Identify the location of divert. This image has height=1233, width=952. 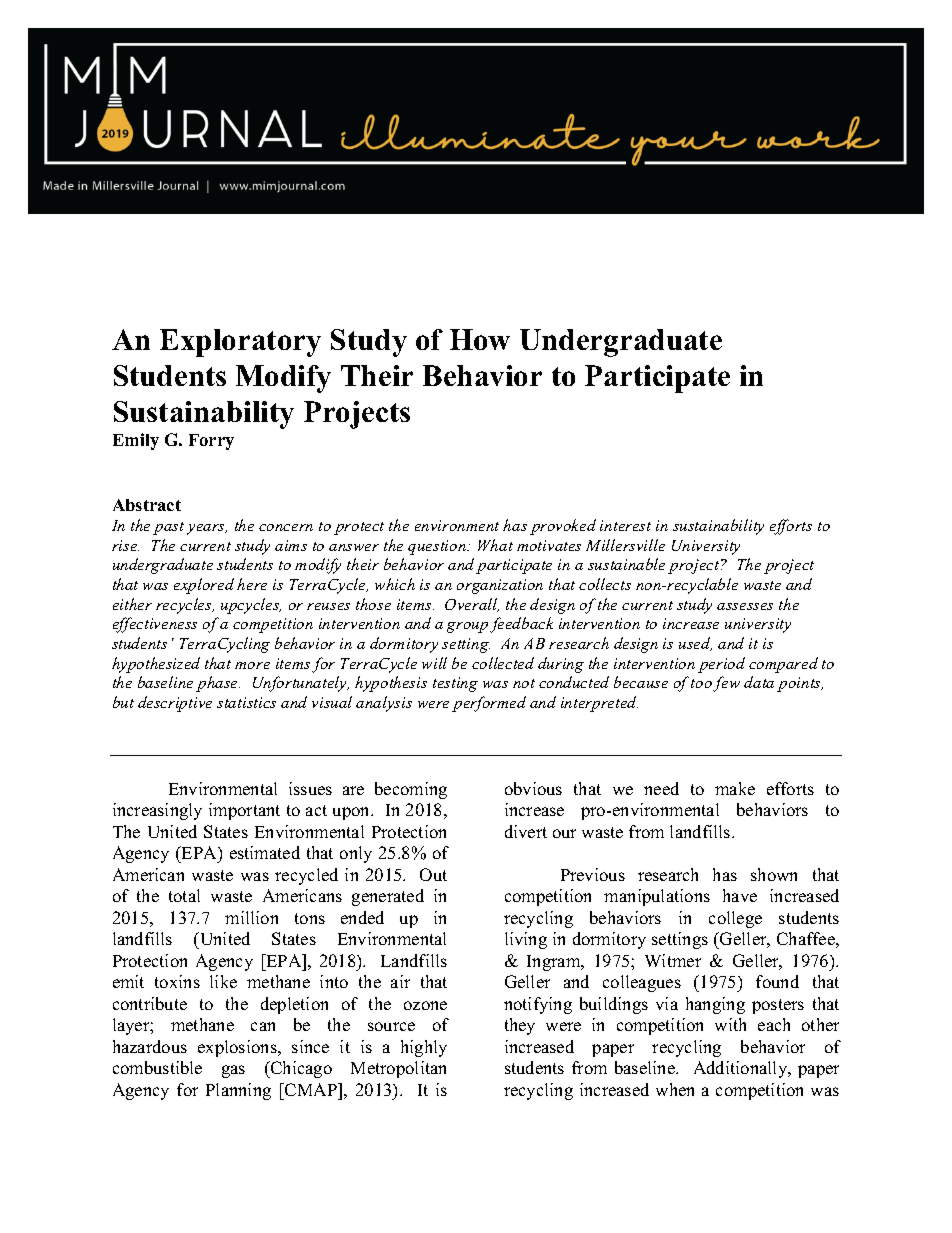
(526, 831).
